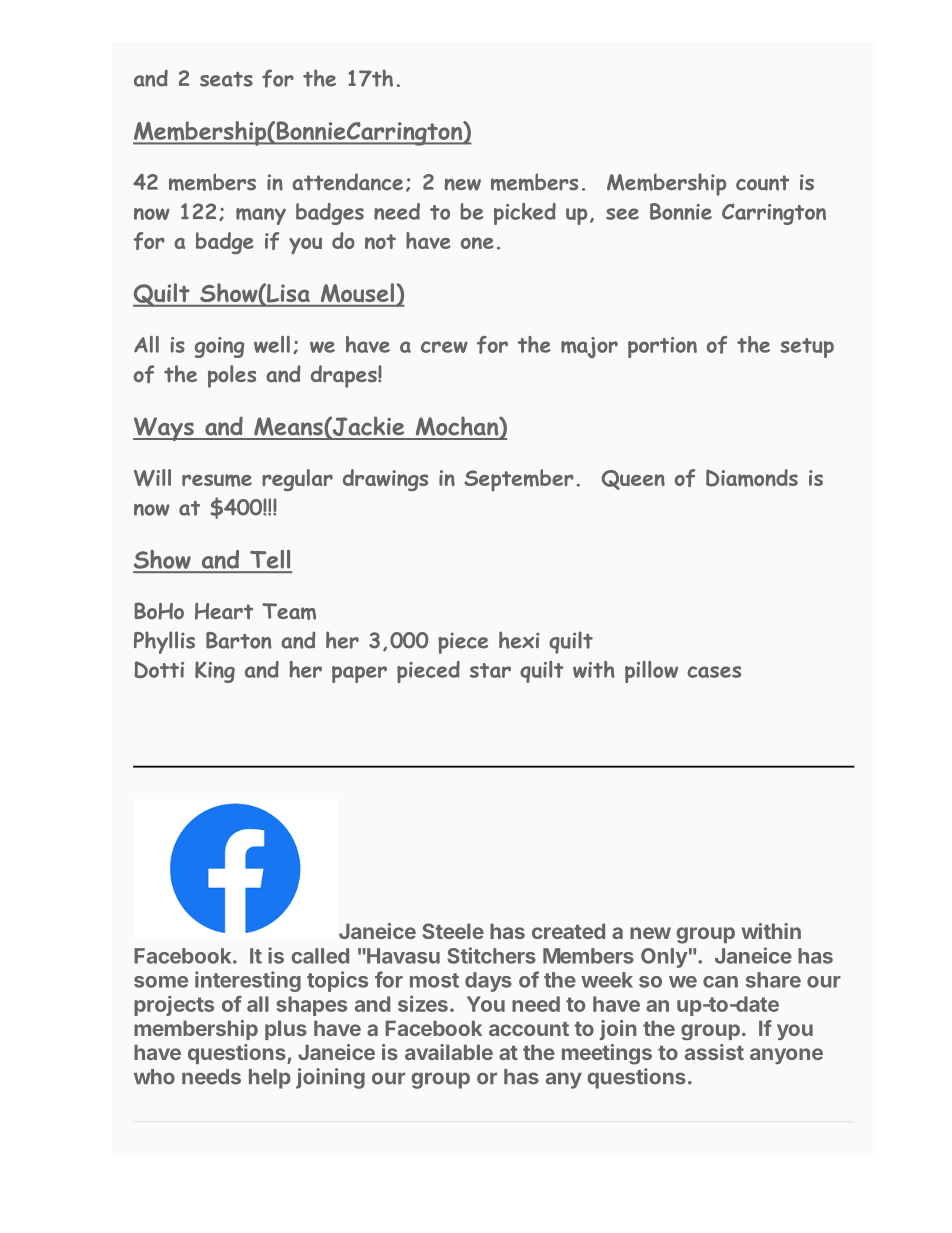 Image resolution: width=952 pixels, height=1233 pixels. Describe the element at coordinates (714, 1052) in the document. I see `assist` at that location.
